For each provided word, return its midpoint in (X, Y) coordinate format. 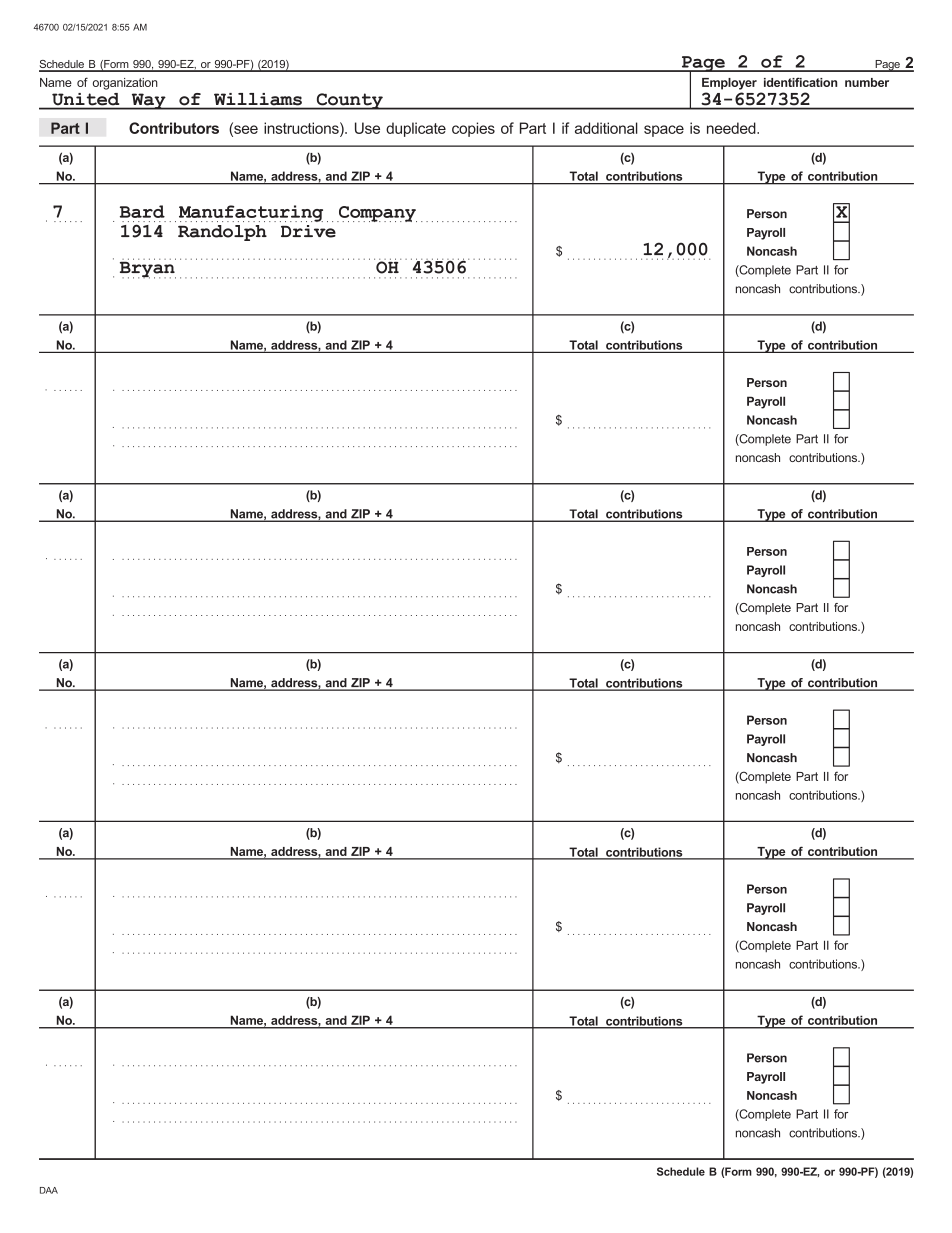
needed (732, 128)
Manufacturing (251, 213)
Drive (308, 231)
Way (148, 101)
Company (377, 214)
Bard (142, 211)
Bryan (148, 269)
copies (473, 129)
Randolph (222, 233)
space (664, 131)
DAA (49, 1190)
